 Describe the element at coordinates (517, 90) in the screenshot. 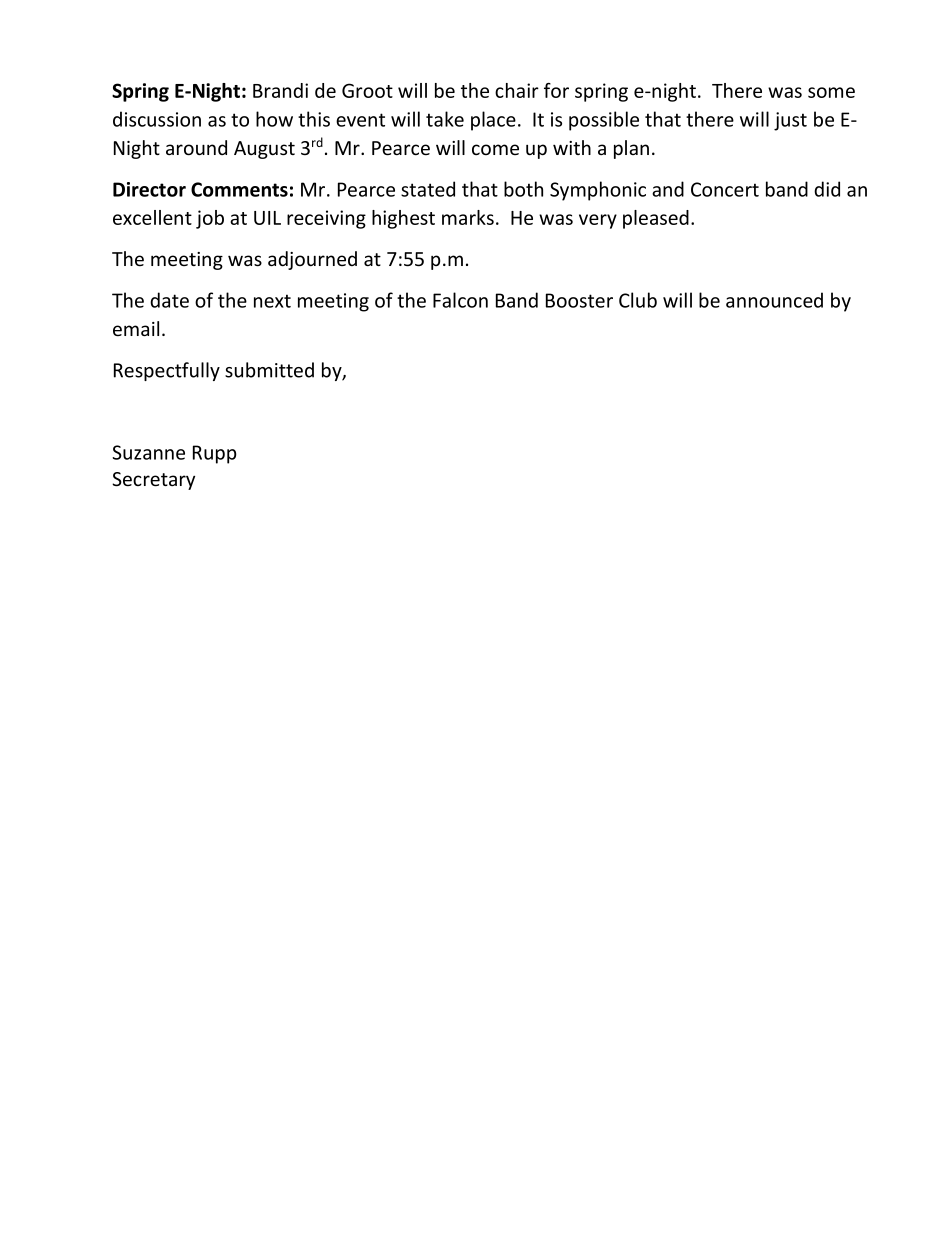

I see `chair` at that location.
